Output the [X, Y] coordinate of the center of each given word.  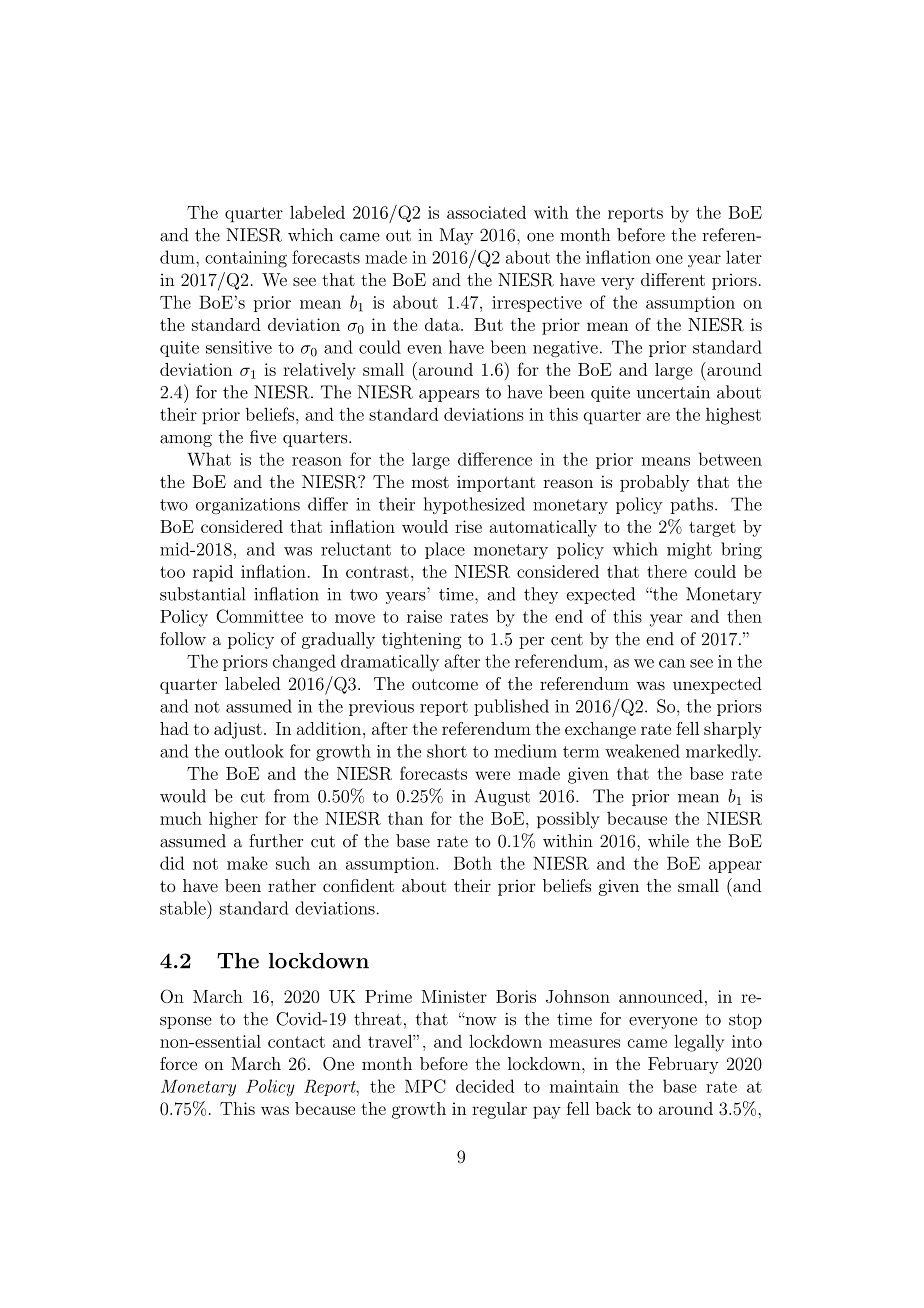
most [430, 482]
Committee [259, 616]
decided [485, 1086]
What [209, 459]
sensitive [239, 347]
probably [655, 483]
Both [473, 863]
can [672, 663]
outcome [445, 684]
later [744, 257]
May [457, 236]
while [668, 841]
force [178, 1063]
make [247, 863]
